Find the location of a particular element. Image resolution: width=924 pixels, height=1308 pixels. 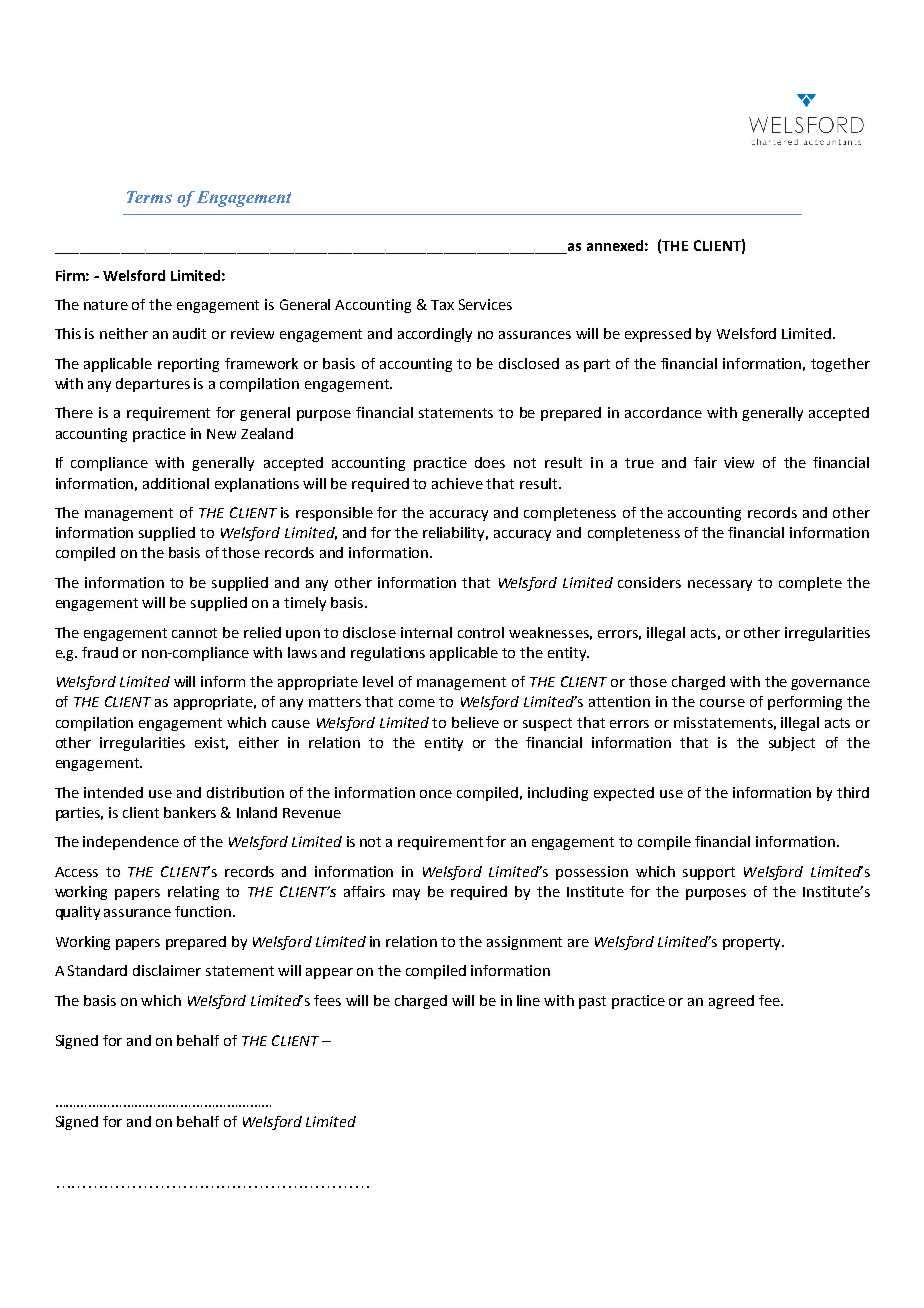

necessary is located at coordinates (720, 585).
